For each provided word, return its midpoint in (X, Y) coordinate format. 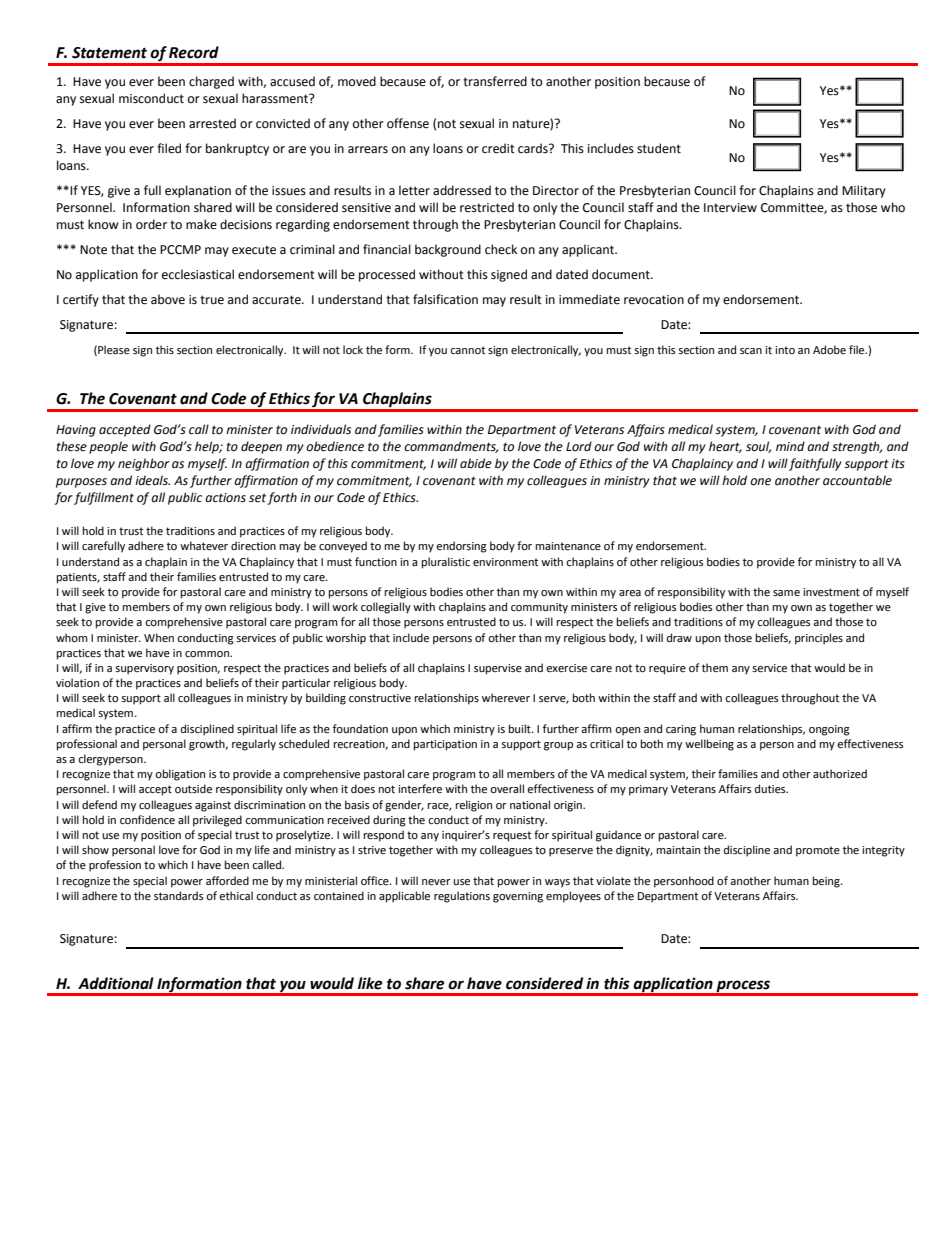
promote (818, 851)
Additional (116, 983)
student (659, 148)
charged (211, 82)
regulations (462, 897)
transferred (495, 81)
